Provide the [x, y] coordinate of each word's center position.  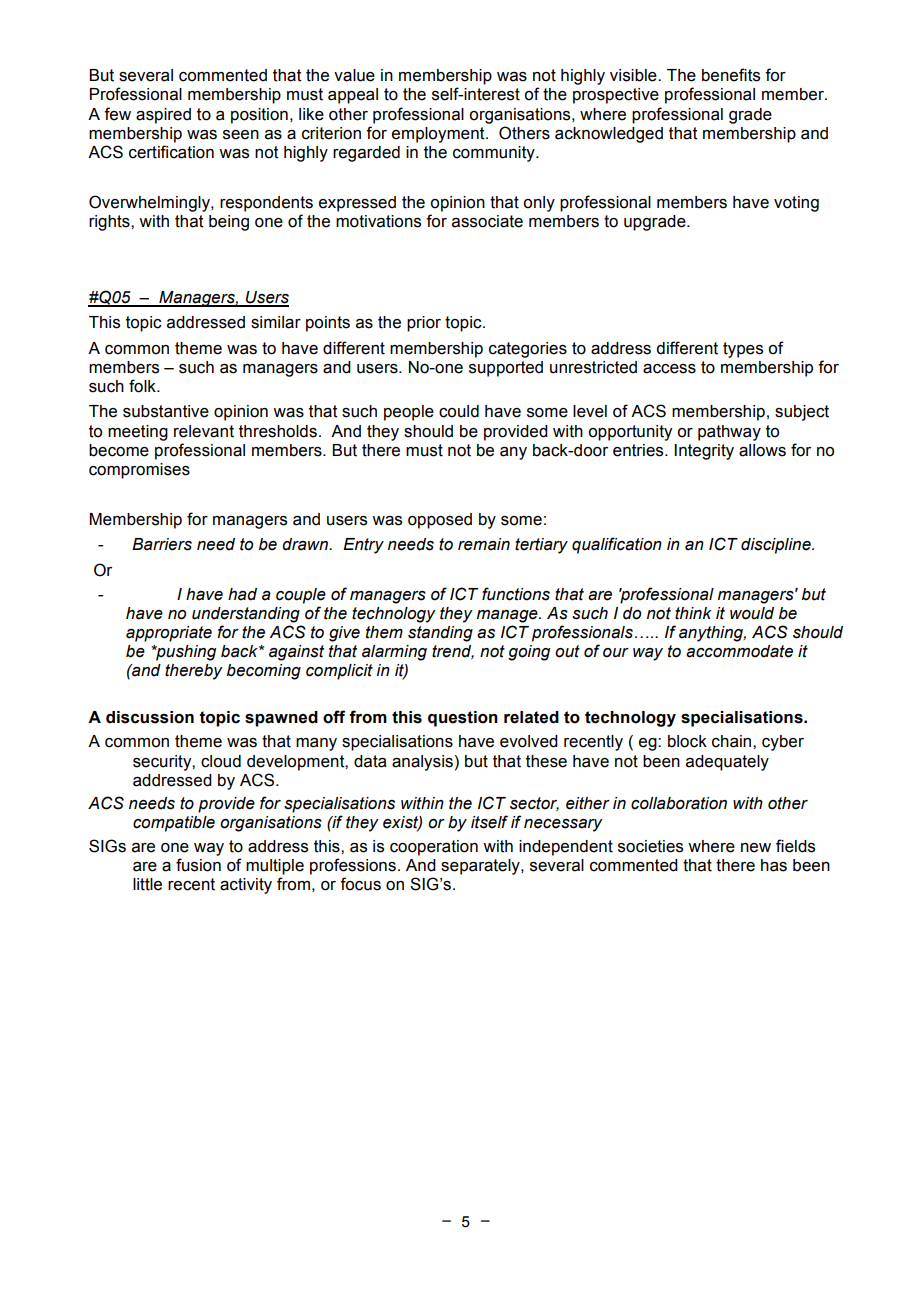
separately [481, 867]
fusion [198, 865]
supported [506, 369]
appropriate [169, 634]
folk [143, 386]
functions [516, 594]
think [693, 613]
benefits [731, 75]
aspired [163, 116]
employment [439, 135]
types [743, 350]
